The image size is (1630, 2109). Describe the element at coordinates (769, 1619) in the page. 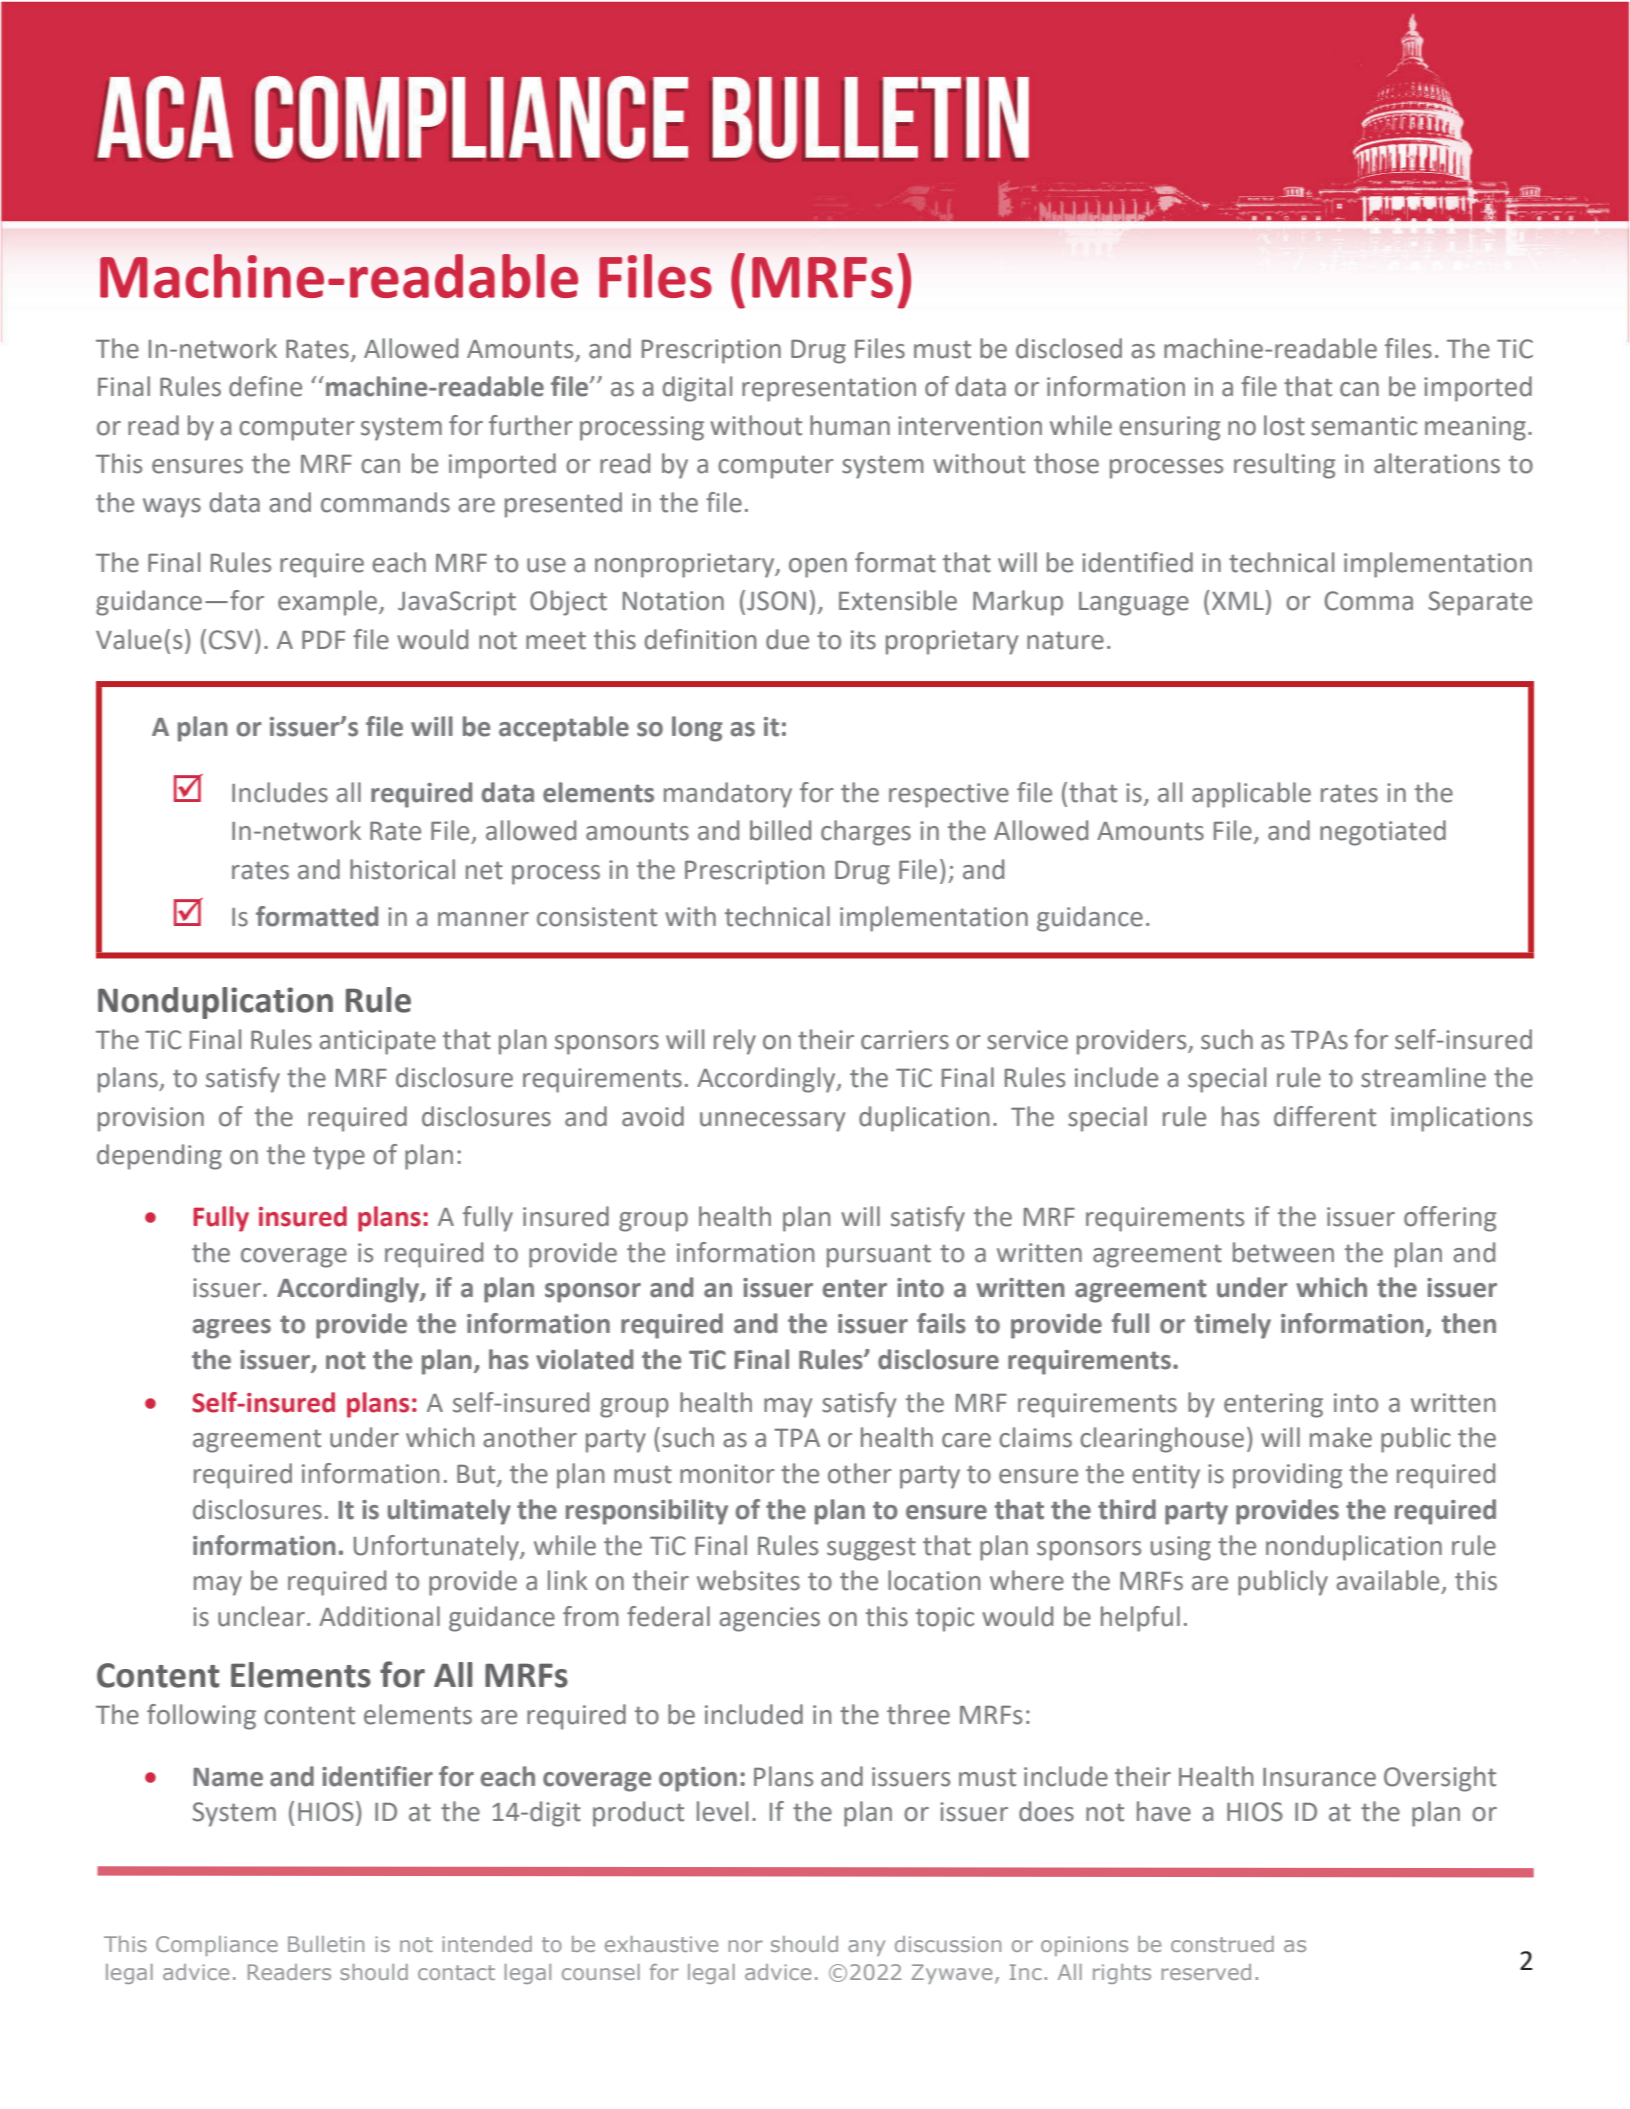

I see `agencies` at that location.
